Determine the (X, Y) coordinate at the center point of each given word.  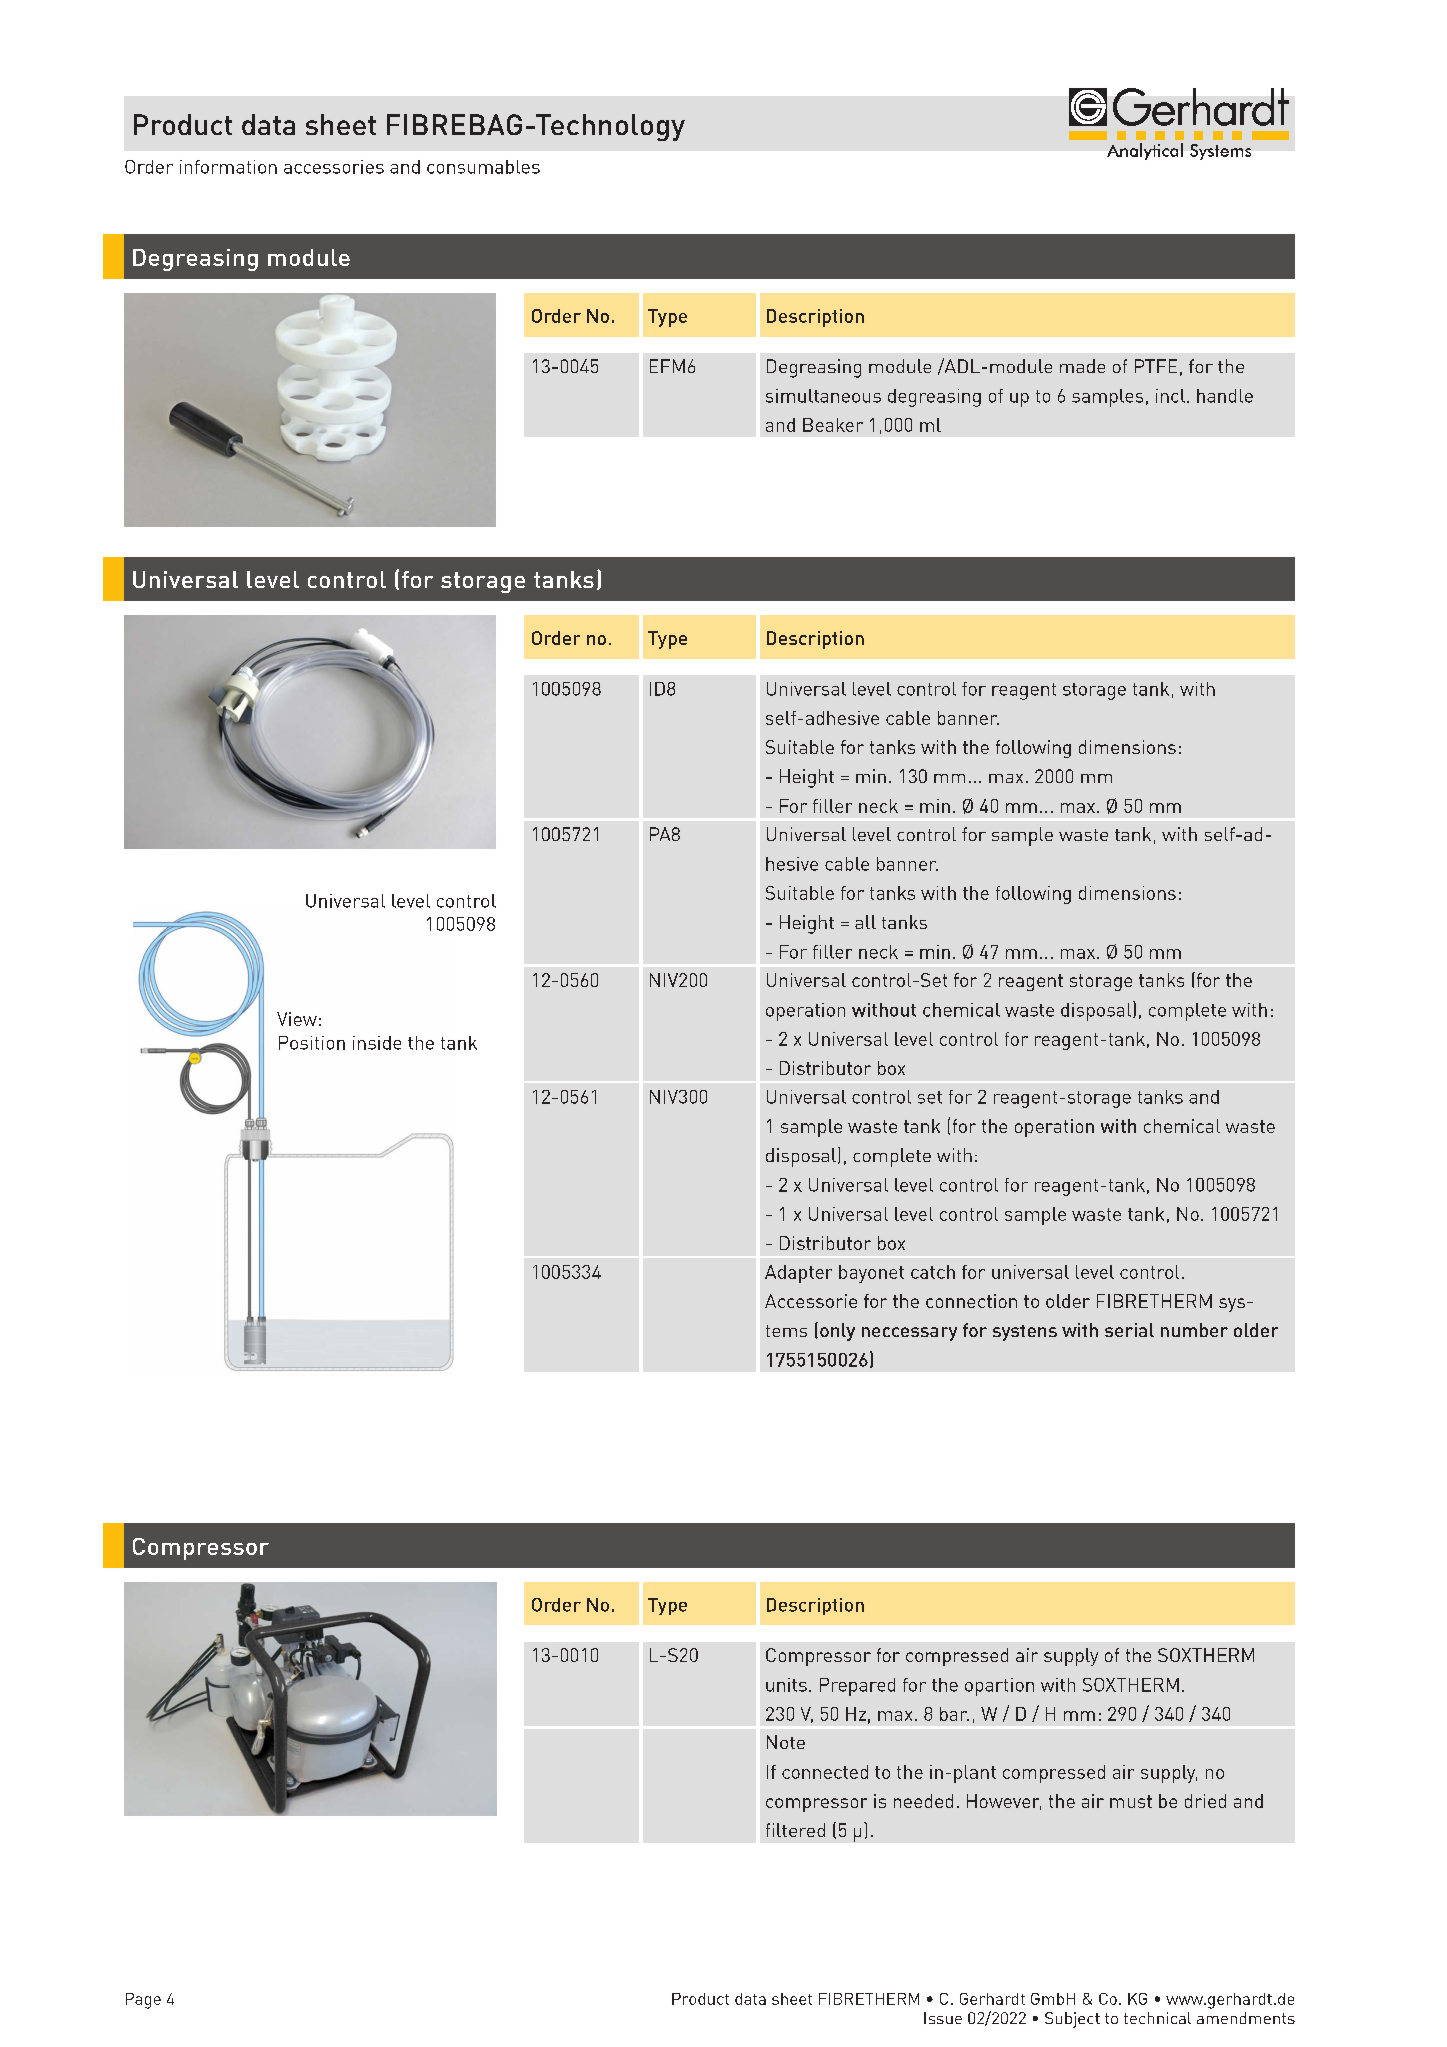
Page (143, 2001)
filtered (795, 1830)
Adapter (798, 1274)
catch (933, 1272)
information (228, 167)
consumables (483, 167)
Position (312, 1043)
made (1082, 366)
